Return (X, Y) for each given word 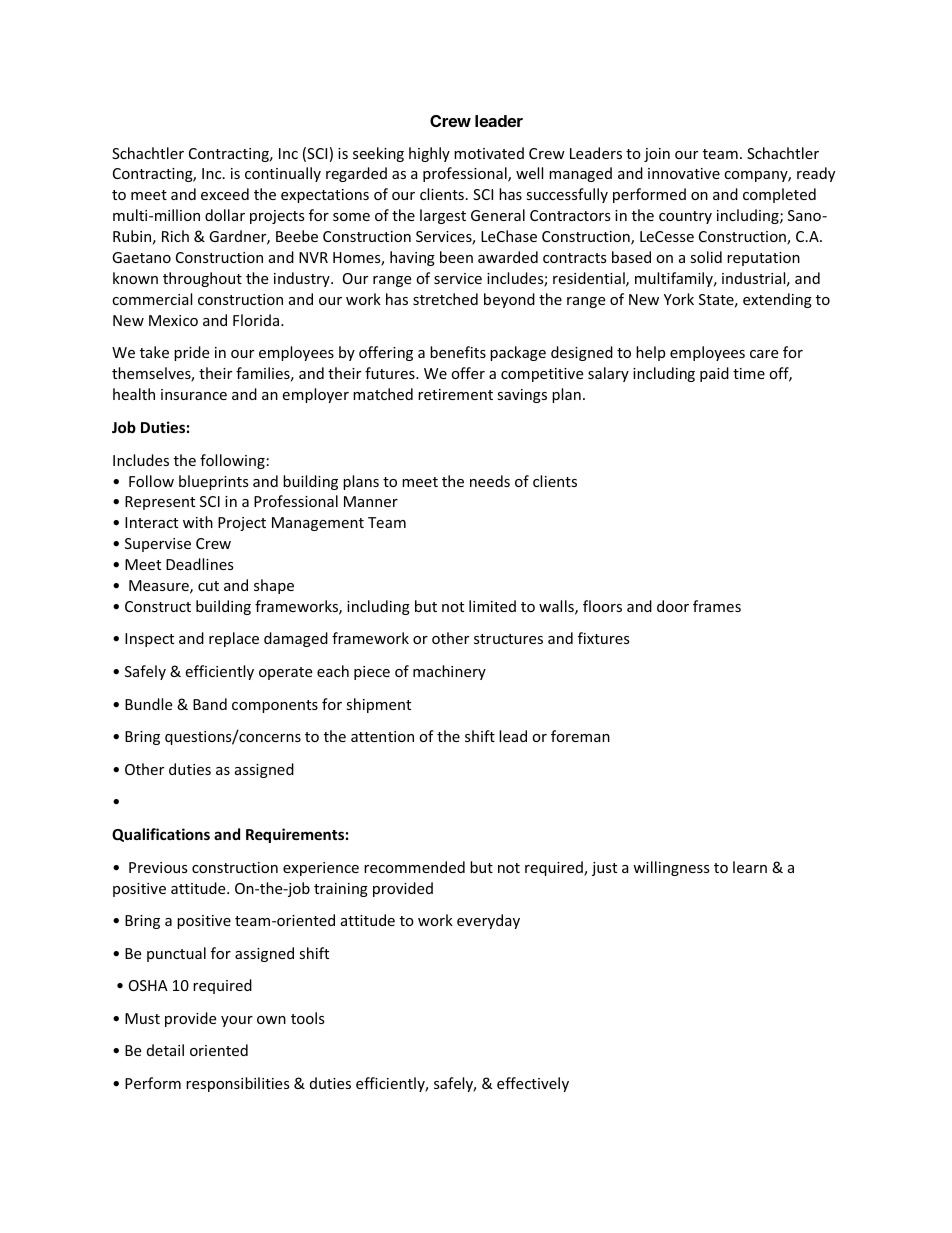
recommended (414, 867)
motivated (489, 153)
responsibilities (238, 1084)
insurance (194, 394)
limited (492, 606)
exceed (225, 194)
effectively (533, 1084)
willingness (671, 868)
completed (779, 195)
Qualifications (161, 835)
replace (234, 639)
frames (717, 606)
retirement (455, 394)
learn (750, 867)
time (749, 373)
